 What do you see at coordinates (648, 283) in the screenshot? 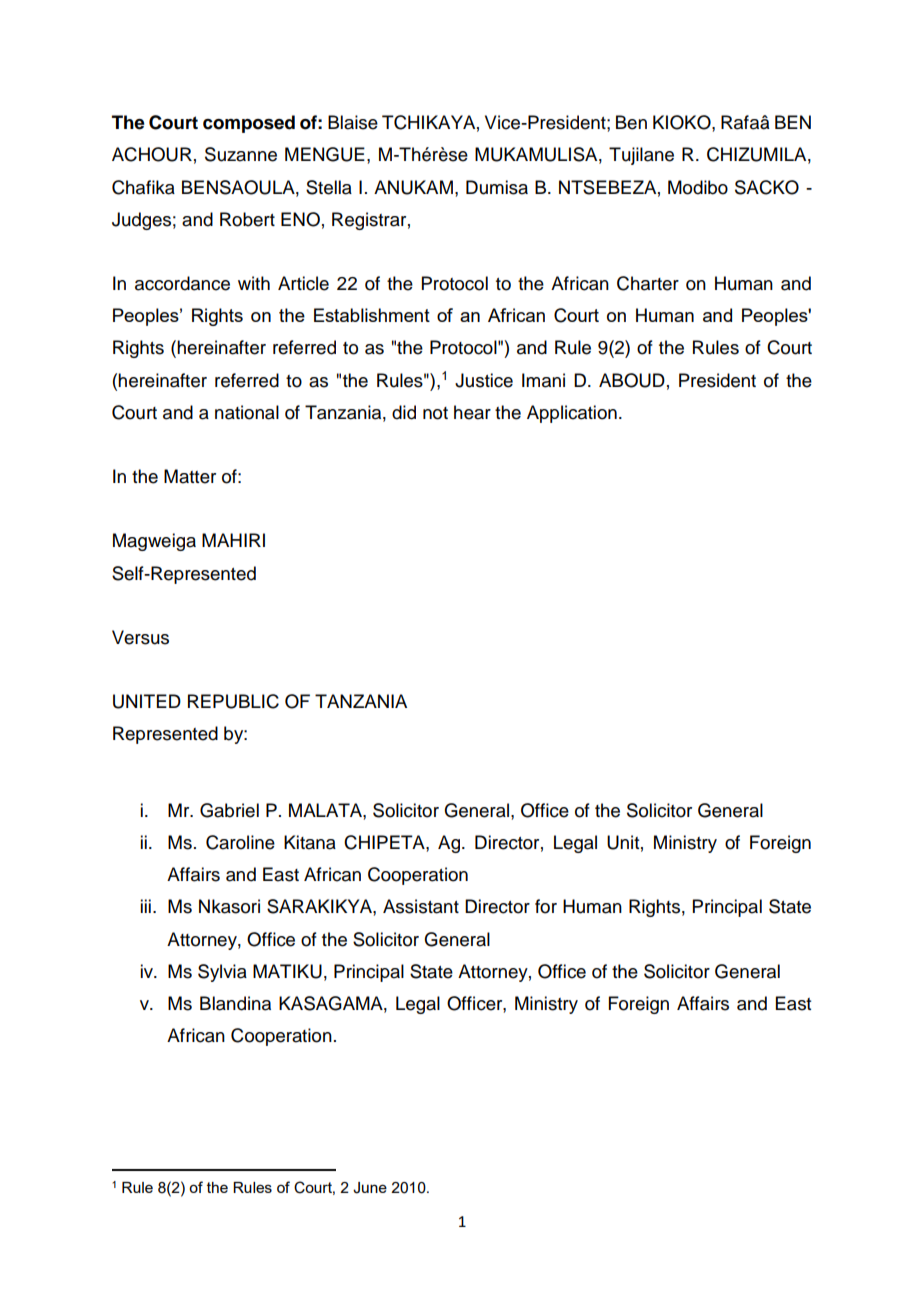
I see `Charter` at bounding box center [648, 283].
